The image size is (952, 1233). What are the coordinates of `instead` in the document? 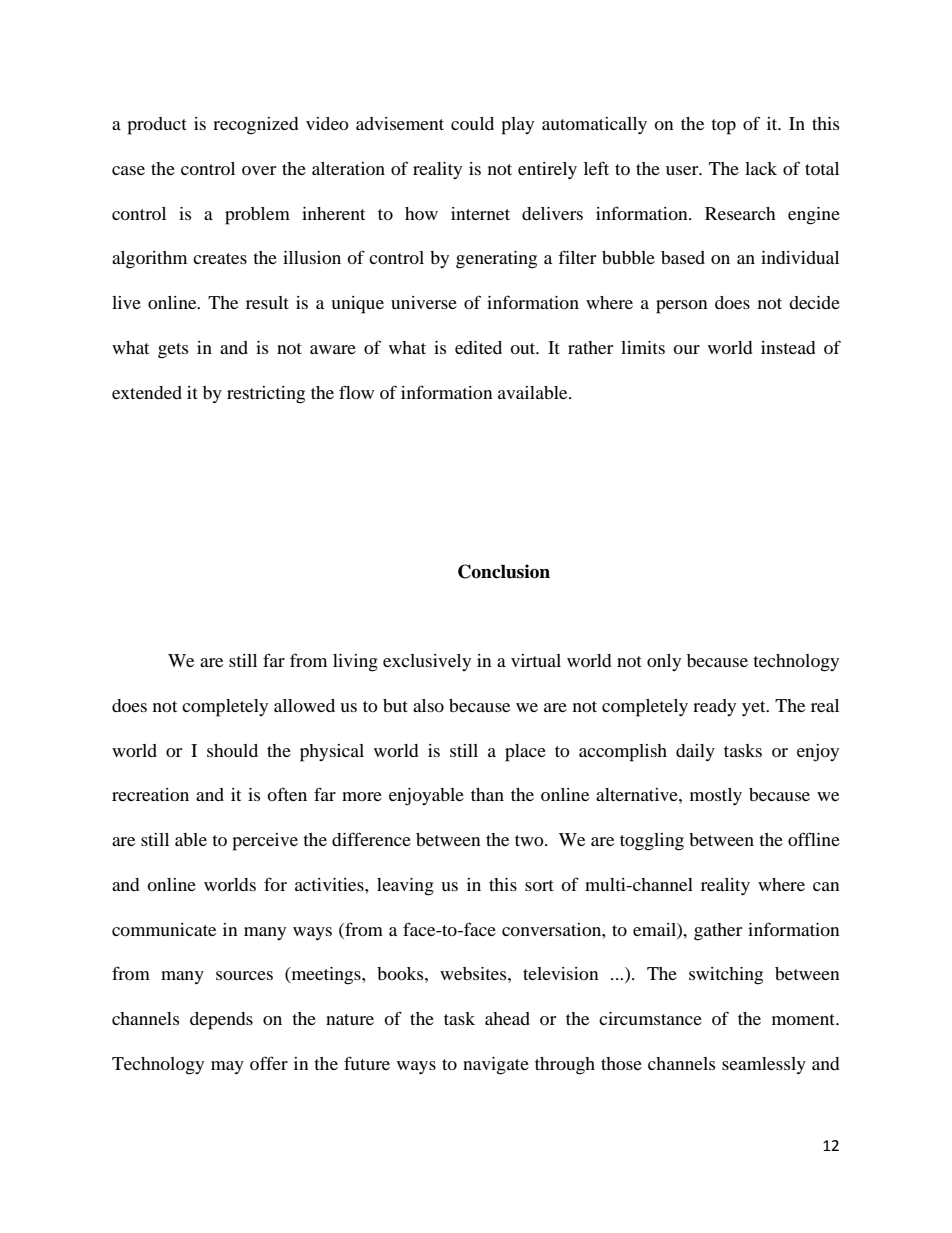 It's located at (788, 347).
